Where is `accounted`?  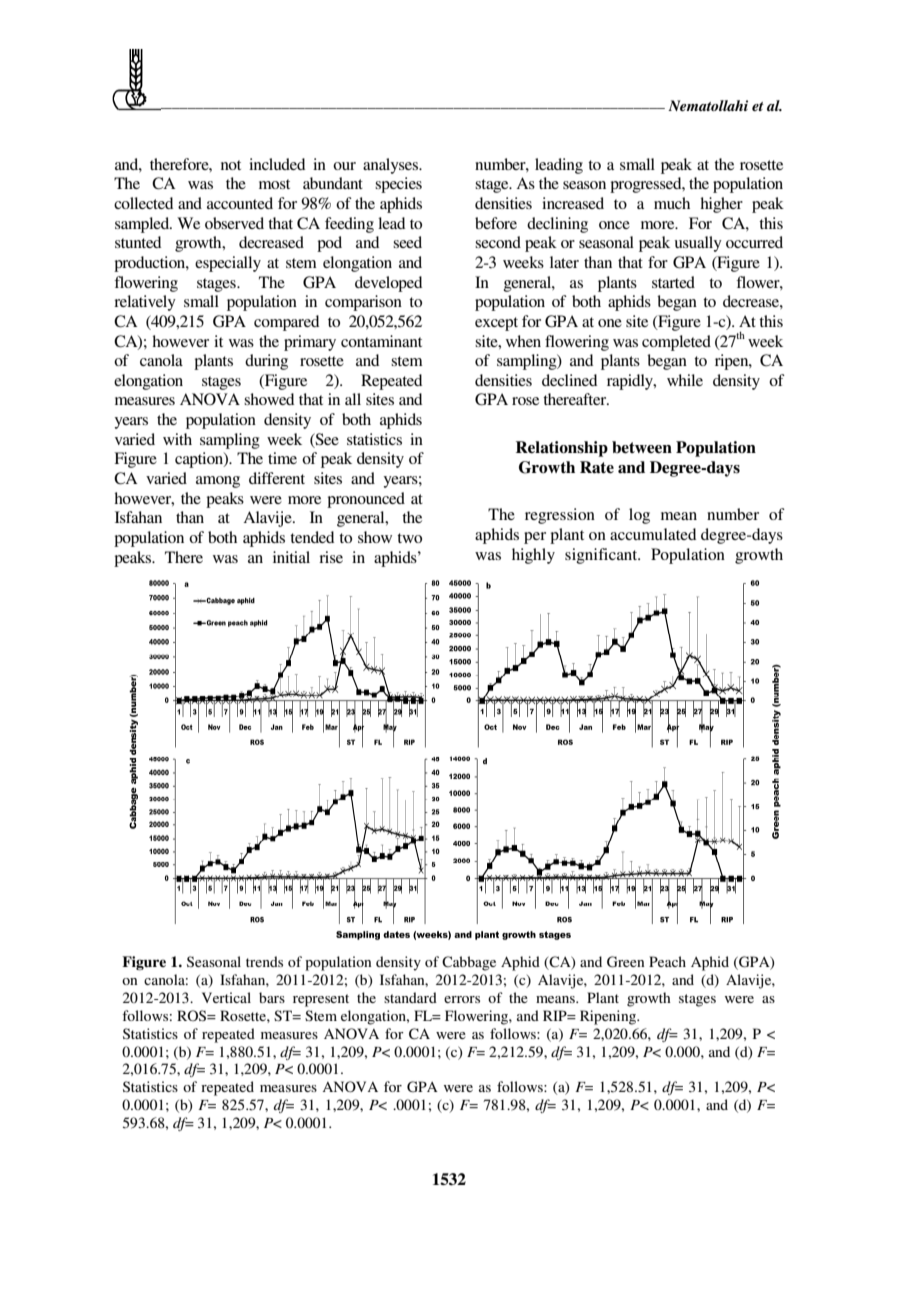 accounted is located at coordinates (240, 203).
